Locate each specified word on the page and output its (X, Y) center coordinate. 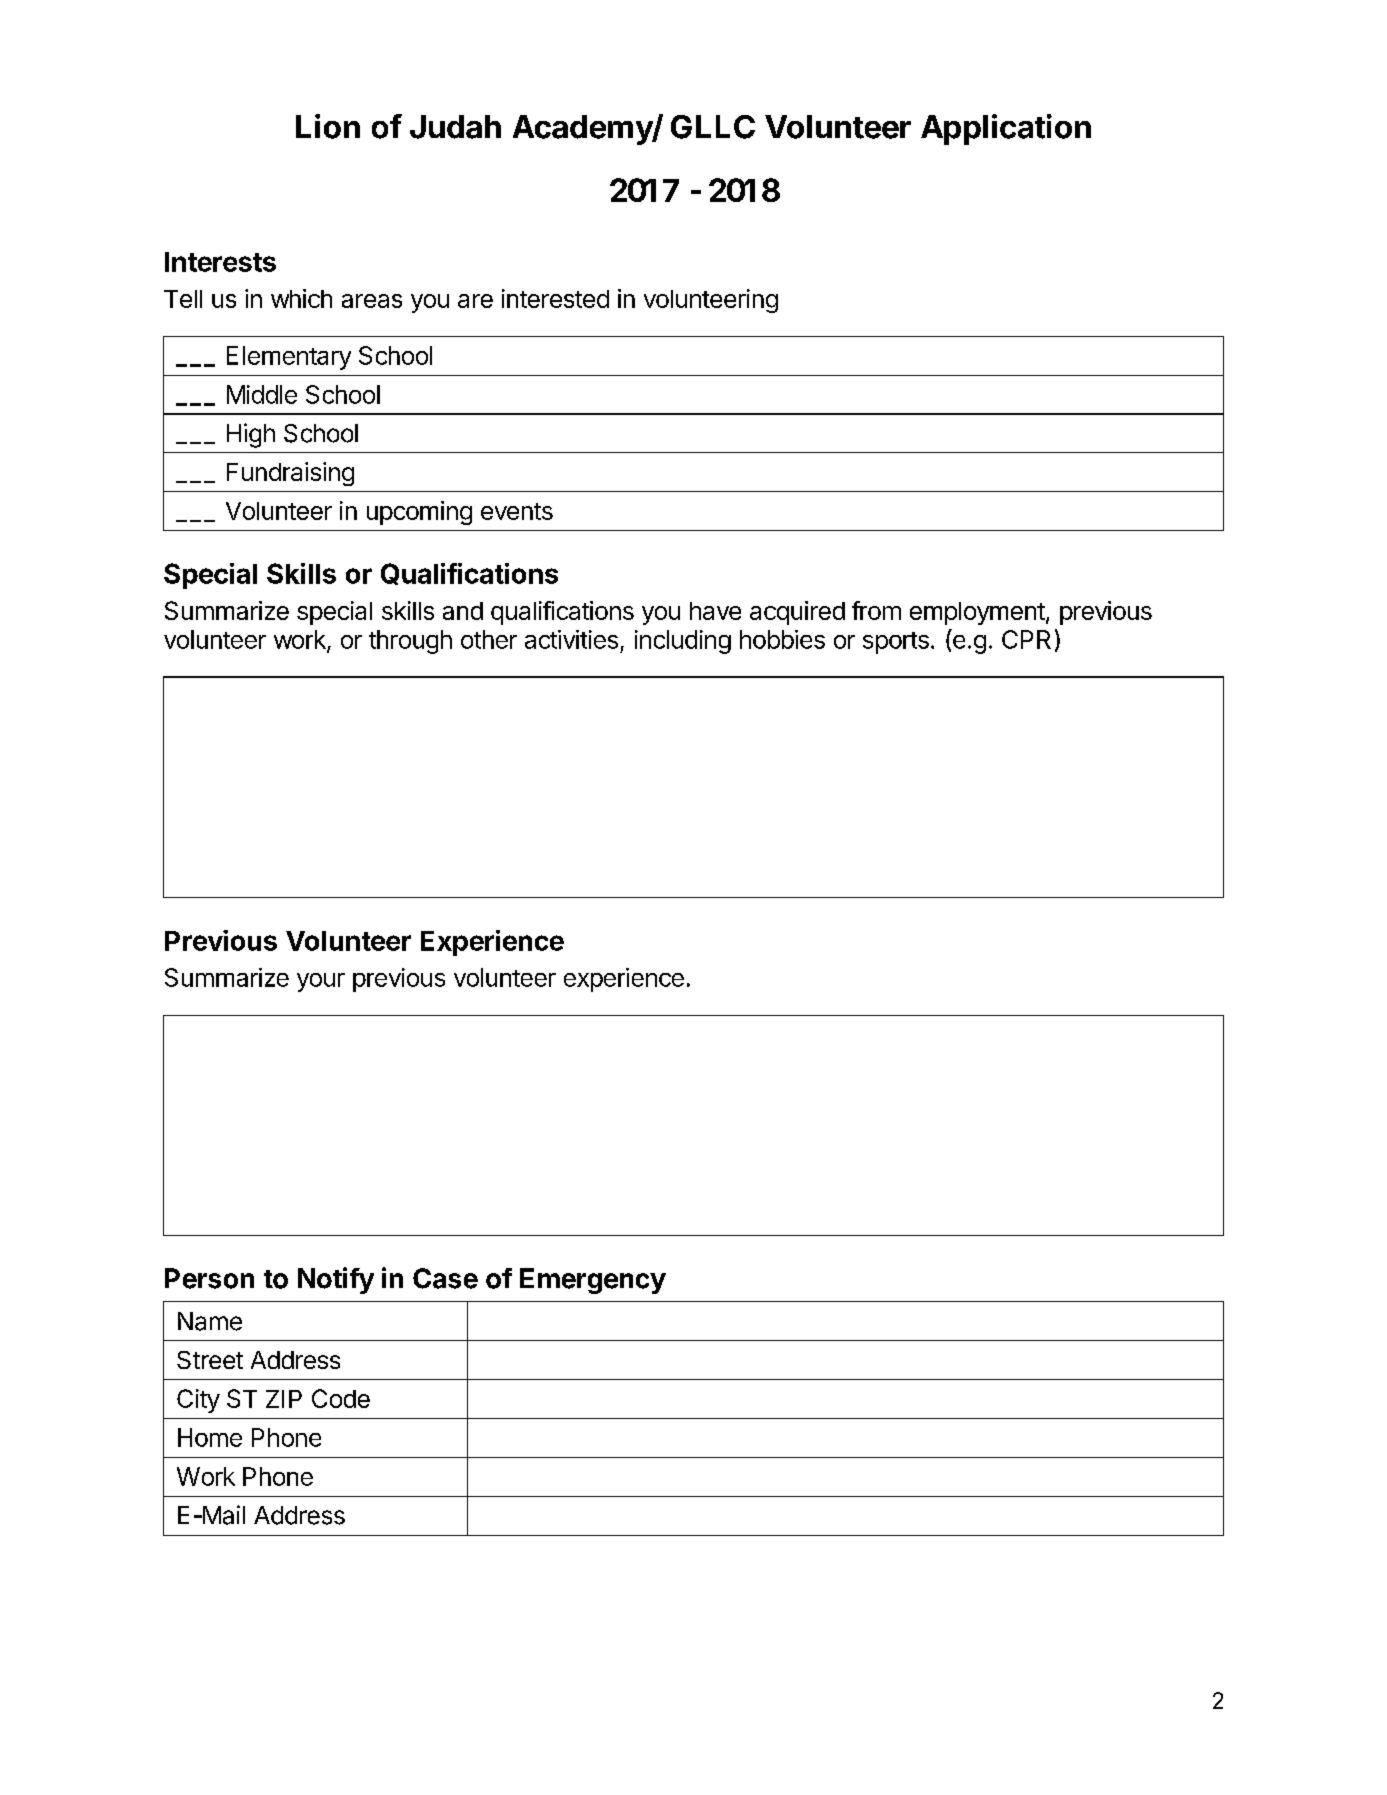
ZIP (284, 1399)
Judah (455, 127)
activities (571, 639)
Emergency (593, 1281)
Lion (328, 126)
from (876, 610)
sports (896, 643)
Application (1006, 129)
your (321, 982)
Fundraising (290, 474)
